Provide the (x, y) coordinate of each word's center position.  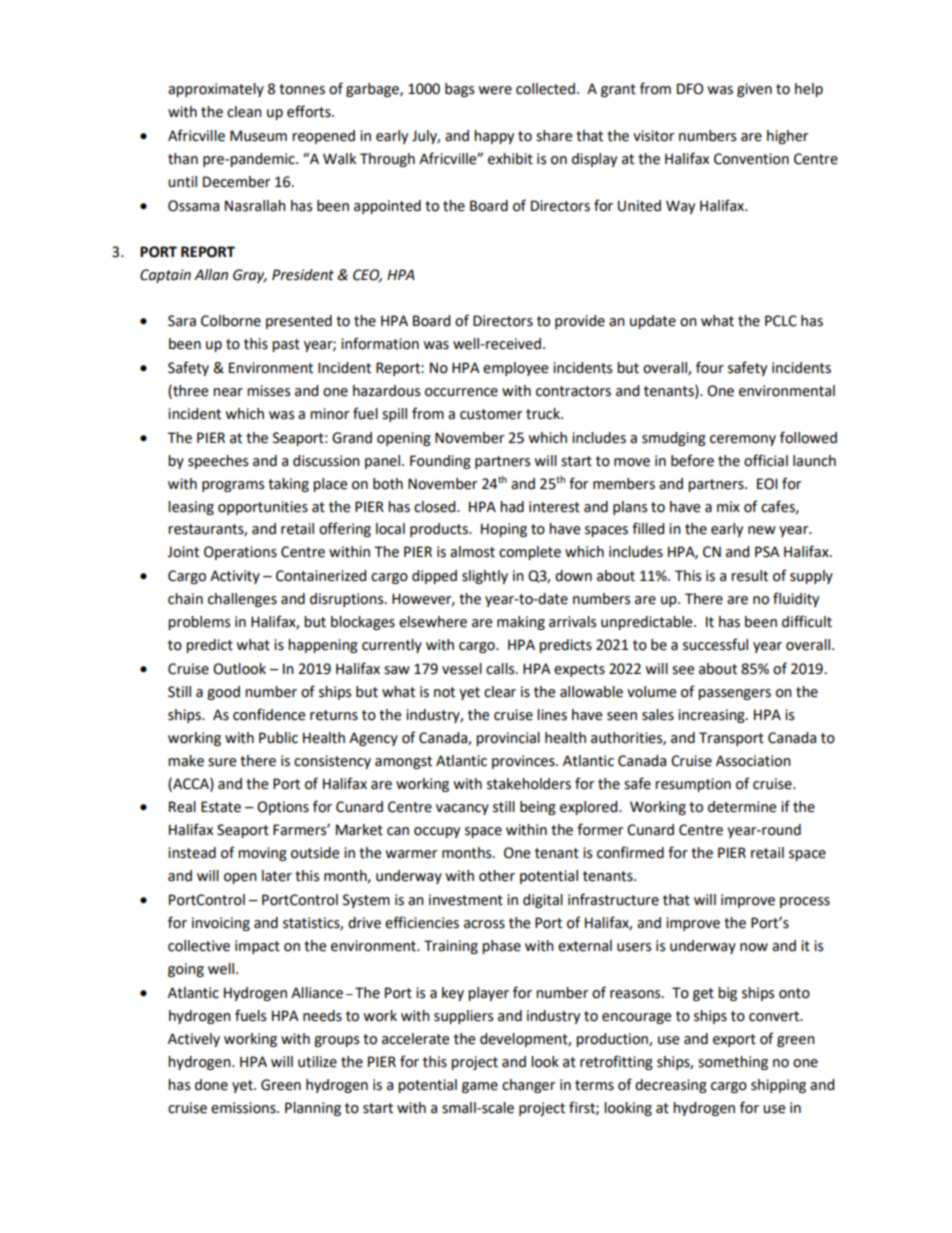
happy (494, 137)
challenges (242, 600)
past (286, 345)
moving (262, 854)
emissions (244, 1108)
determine (742, 807)
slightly (485, 577)
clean (244, 112)
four (710, 367)
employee (515, 369)
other (497, 876)
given (754, 90)
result (749, 576)
